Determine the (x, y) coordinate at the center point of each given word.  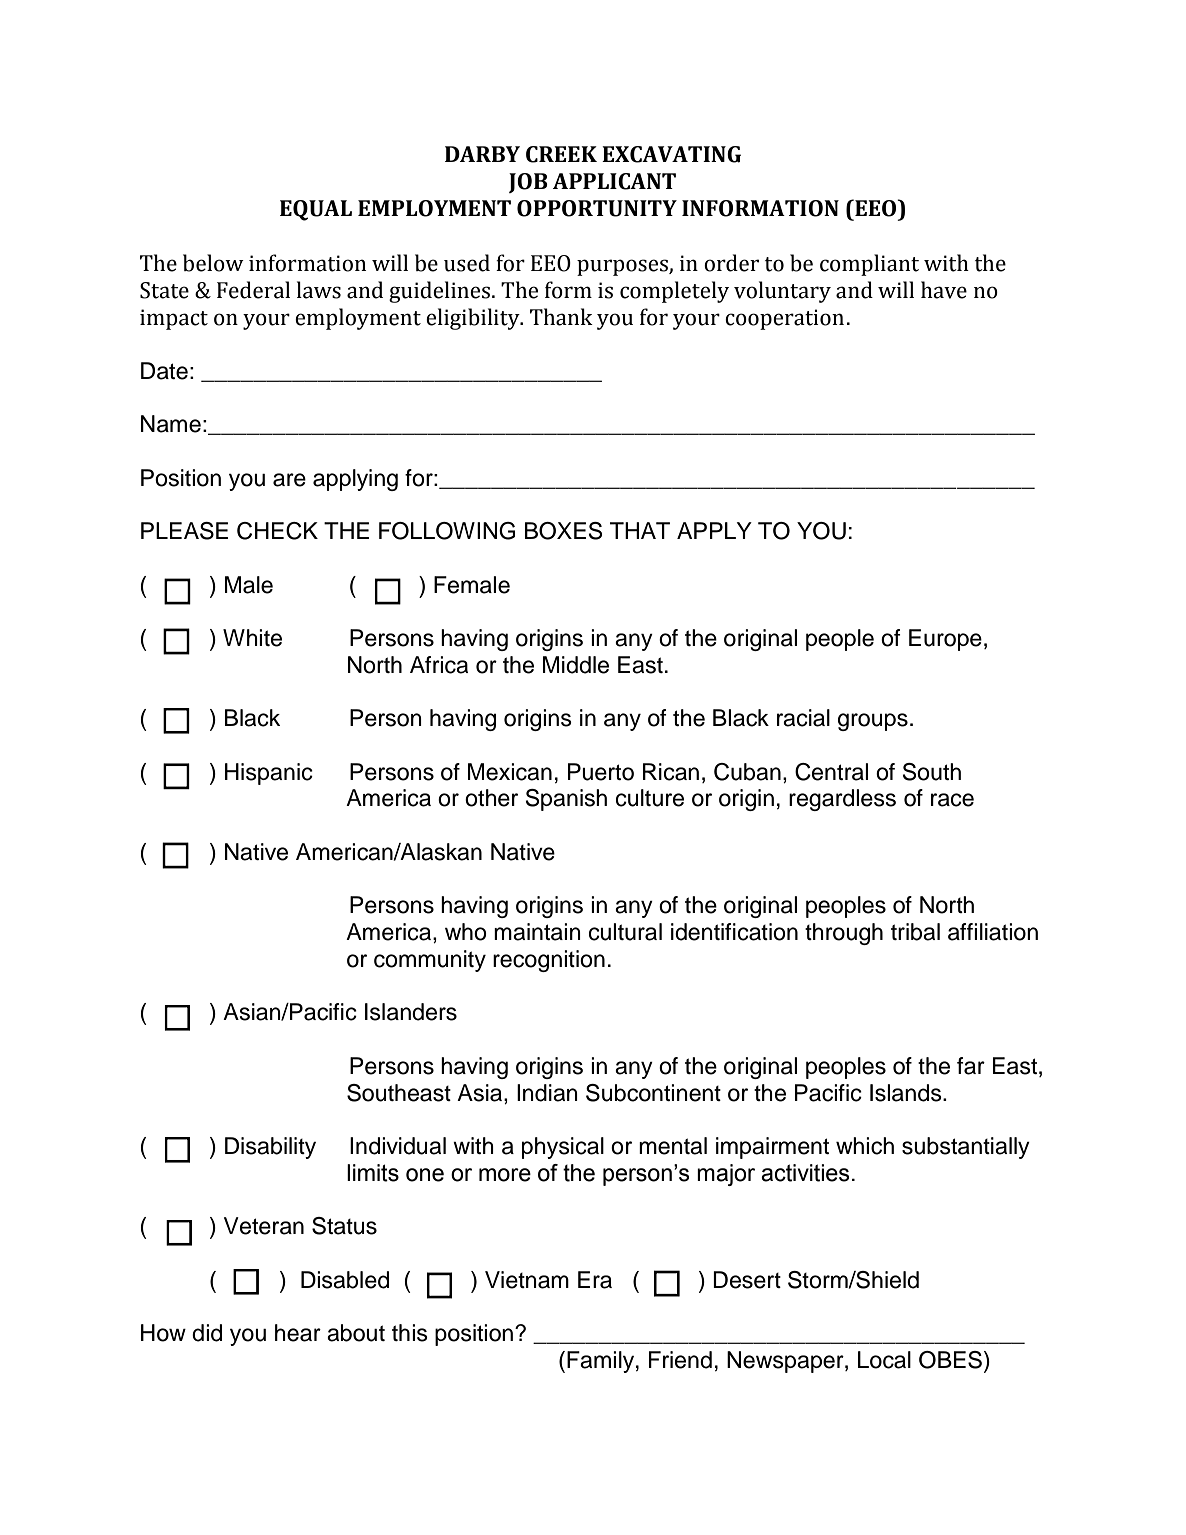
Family (602, 1362)
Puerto (601, 772)
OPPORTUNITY (597, 208)
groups (873, 722)
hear (298, 1333)
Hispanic (269, 774)
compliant (869, 265)
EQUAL (316, 210)
